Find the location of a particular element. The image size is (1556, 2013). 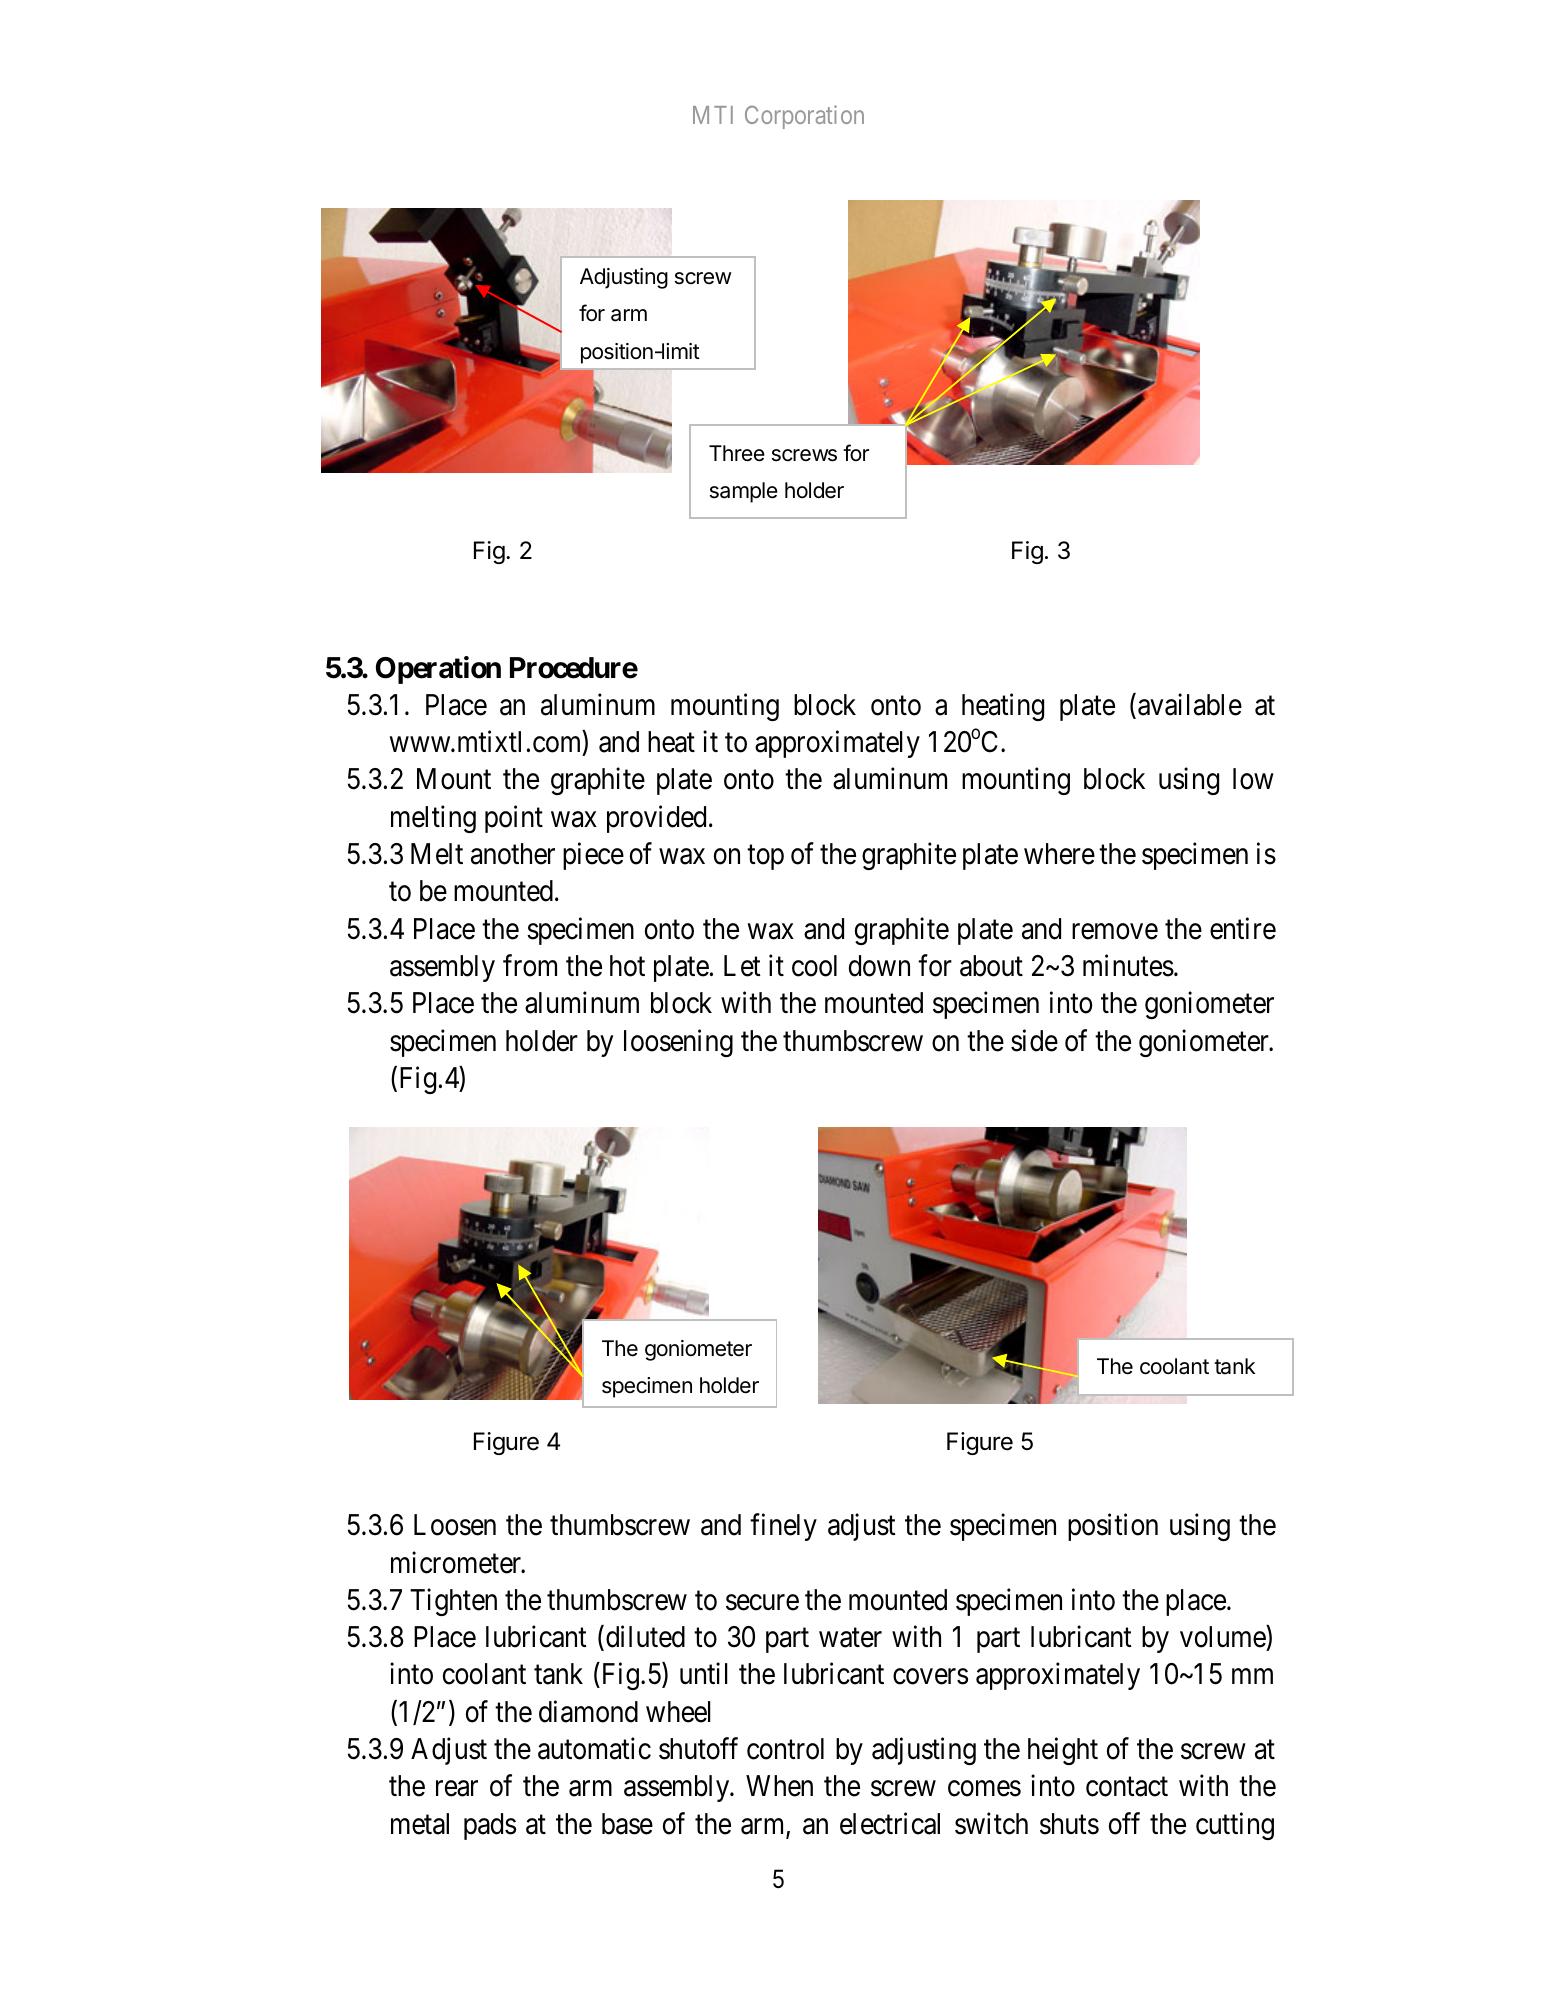

top is located at coordinates (765, 857).
